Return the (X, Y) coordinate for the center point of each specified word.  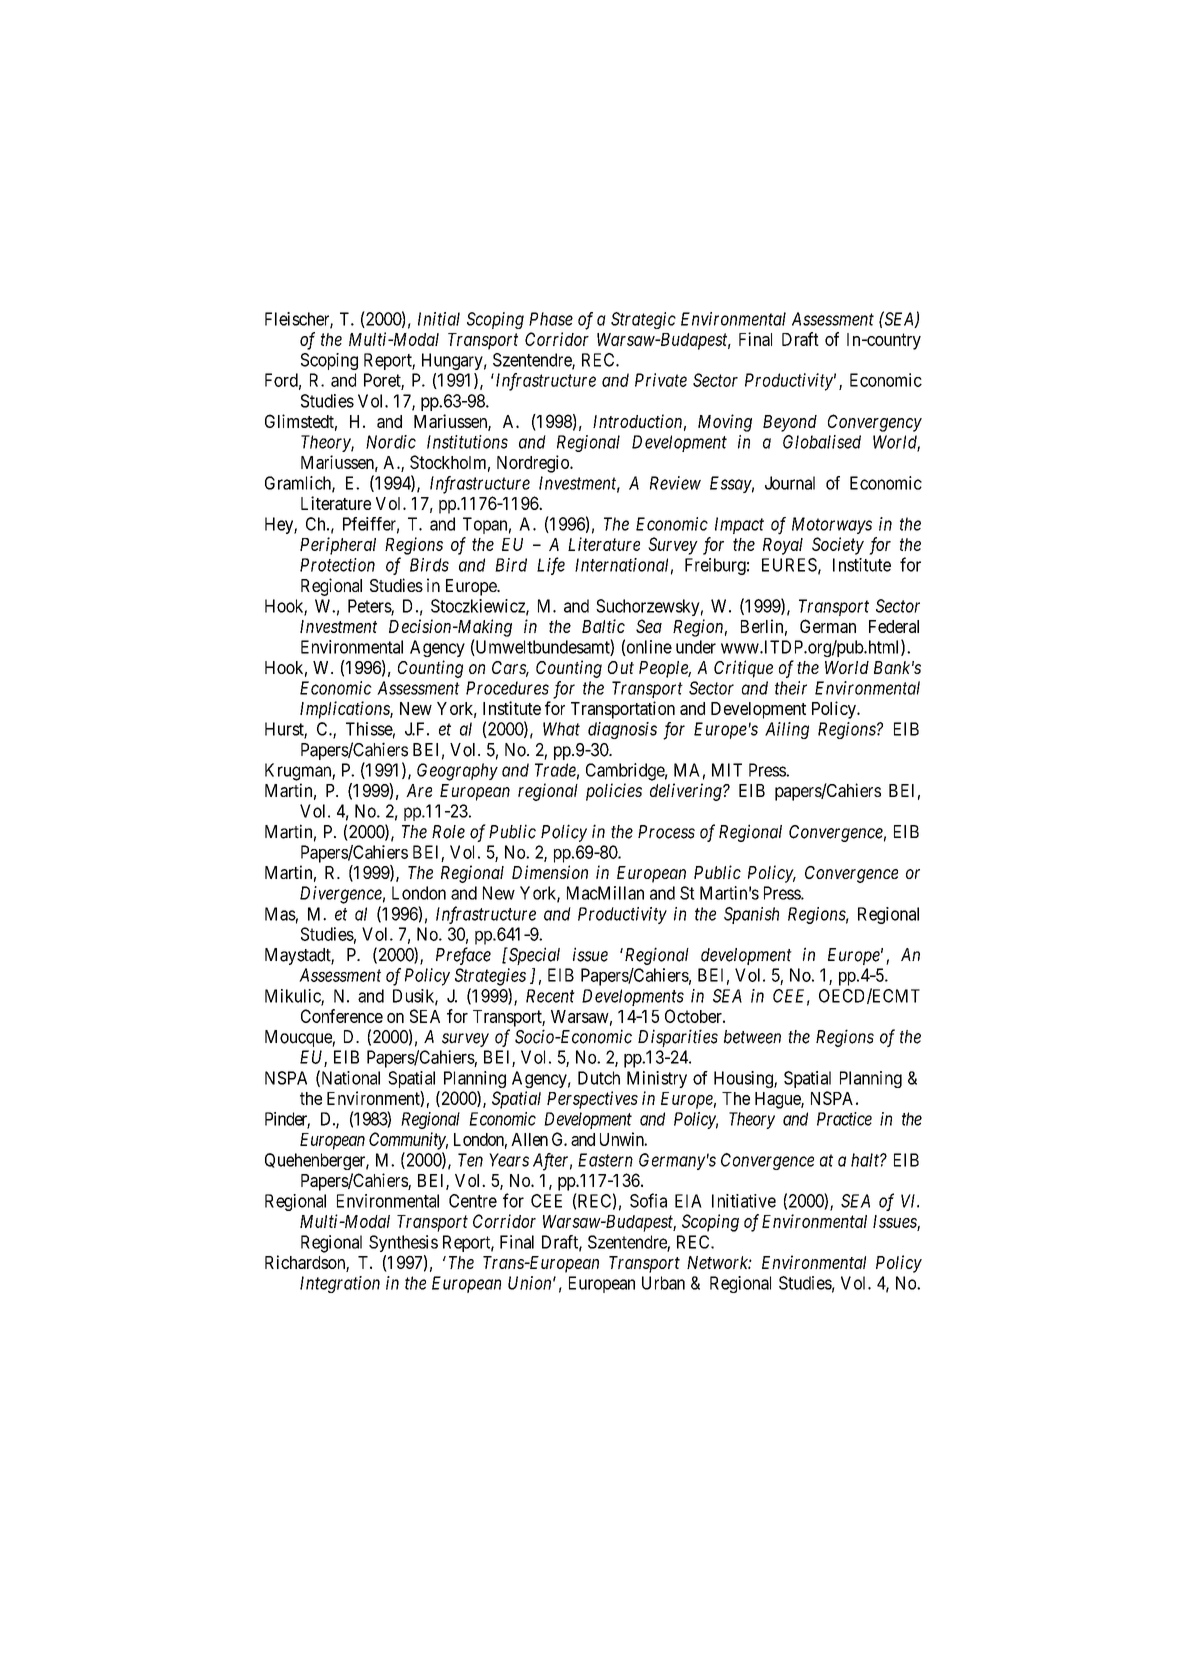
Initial (439, 319)
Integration (340, 1284)
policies (614, 792)
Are (419, 790)
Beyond (790, 423)
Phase (551, 319)
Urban (663, 1283)
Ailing (787, 730)
